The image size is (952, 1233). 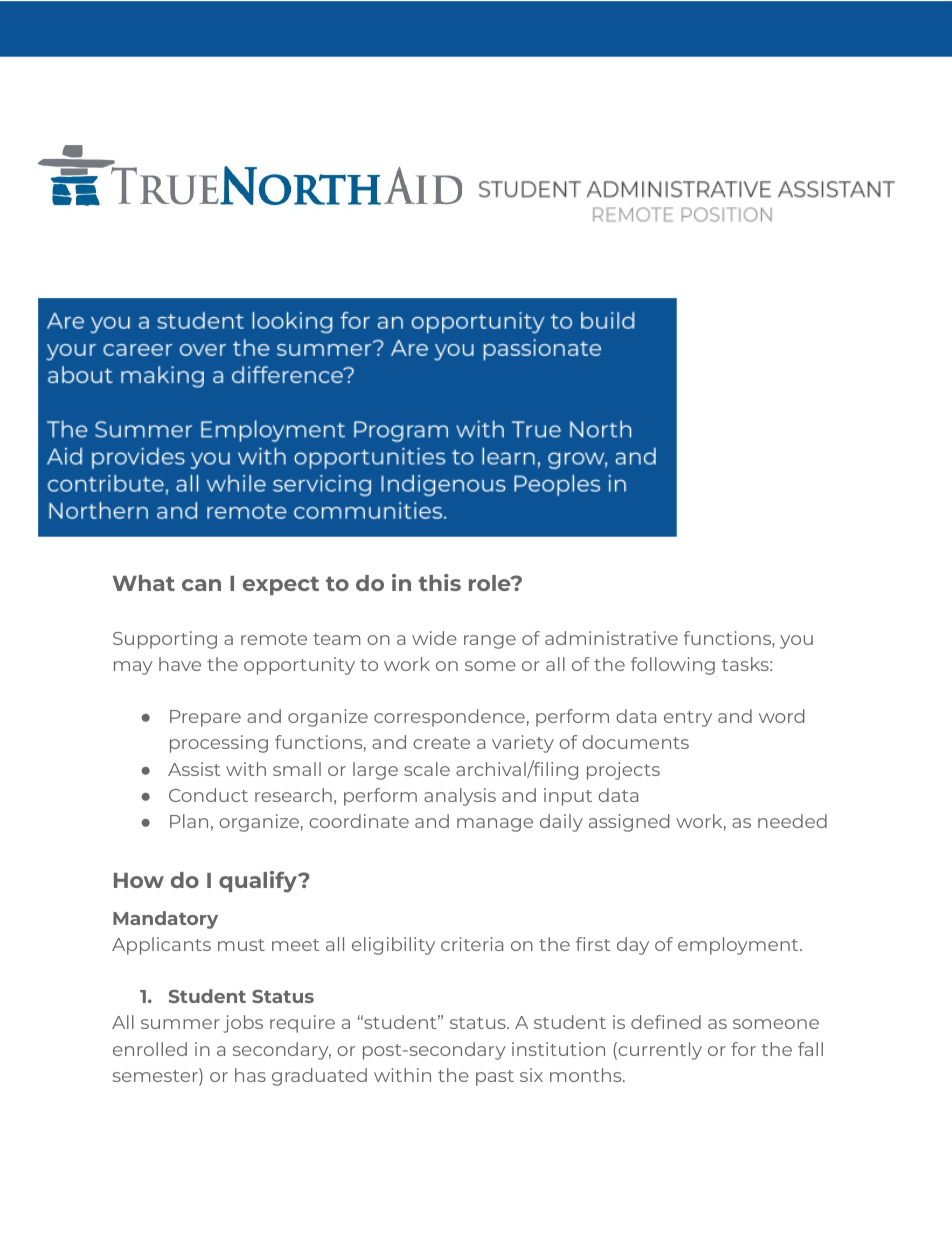 What do you see at coordinates (441, 743) in the screenshot?
I see `create` at bounding box center [441, 743].
